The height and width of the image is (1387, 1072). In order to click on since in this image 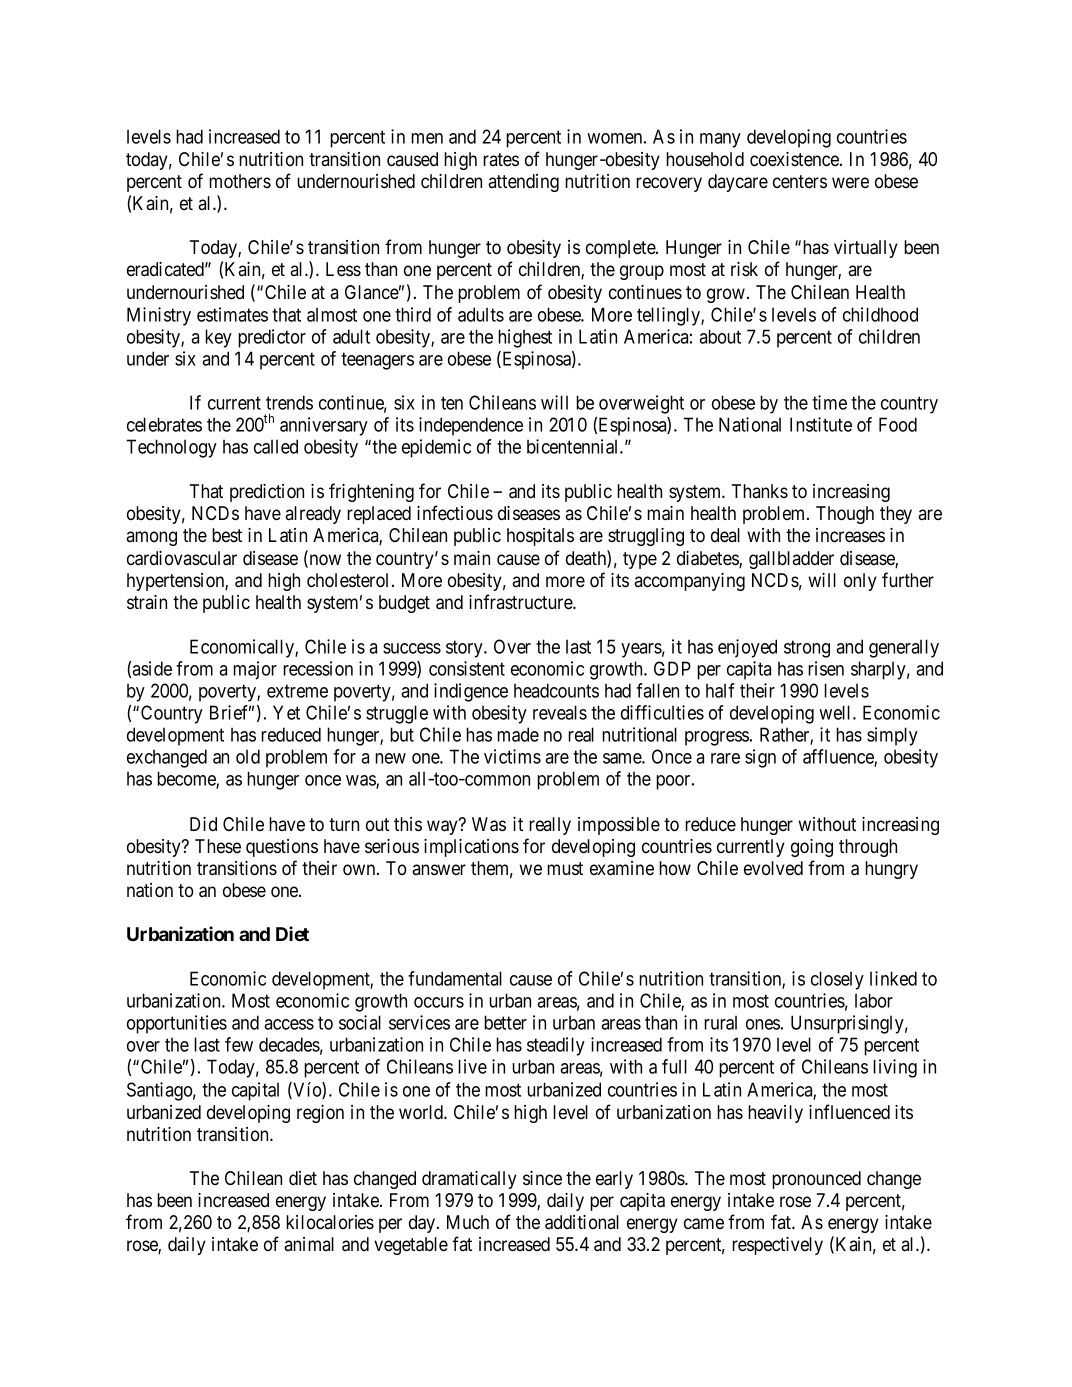, I will do `click(542, 1178)`.
